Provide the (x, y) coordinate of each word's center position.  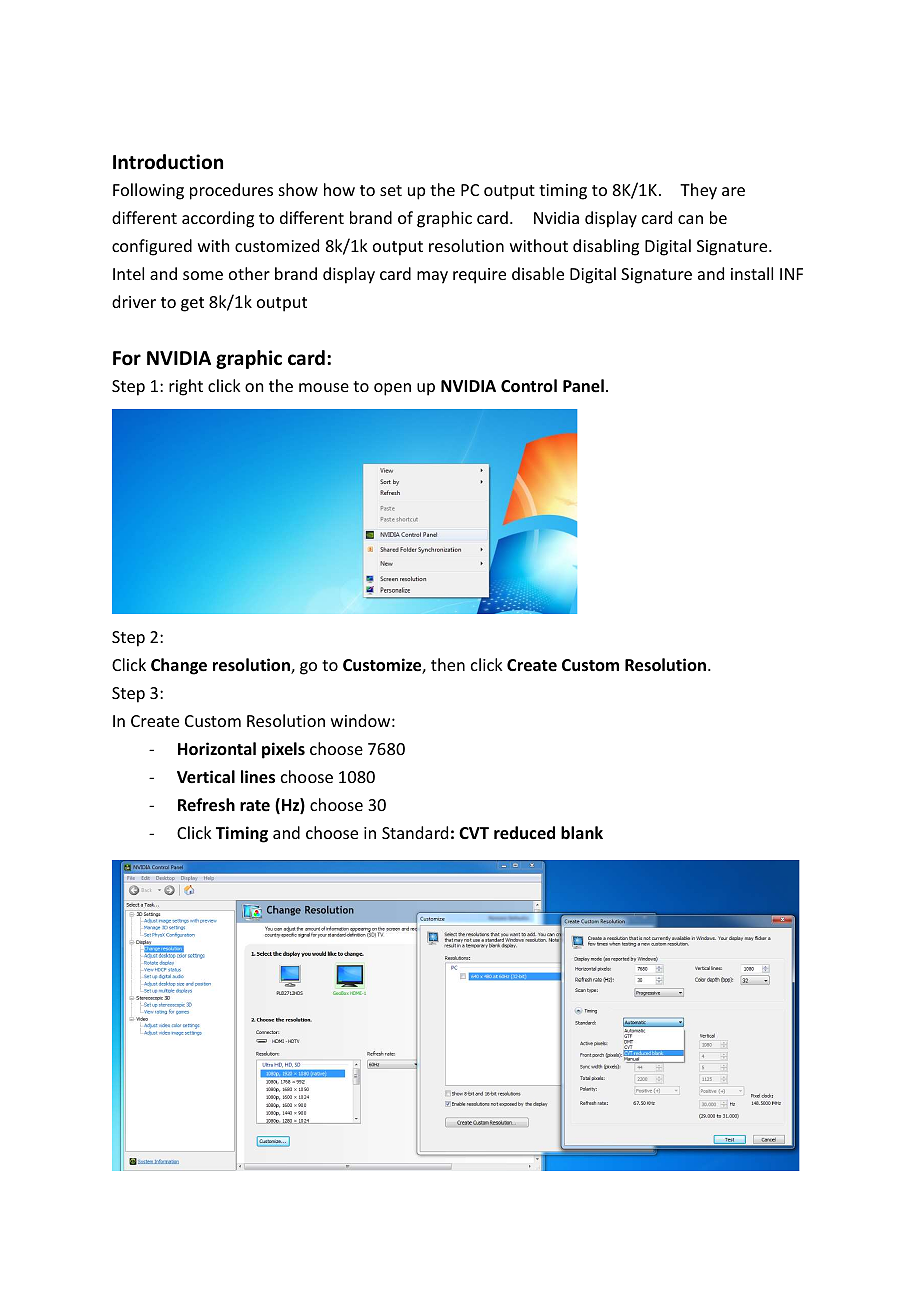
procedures (231, 191)
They (698, 191)
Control (529, 386)
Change (179, 666)
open (392, 389)
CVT (474, 833)
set (391, 190)
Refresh (206, 805)
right (186, 387)
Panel (583, 386)
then (448, 664)
